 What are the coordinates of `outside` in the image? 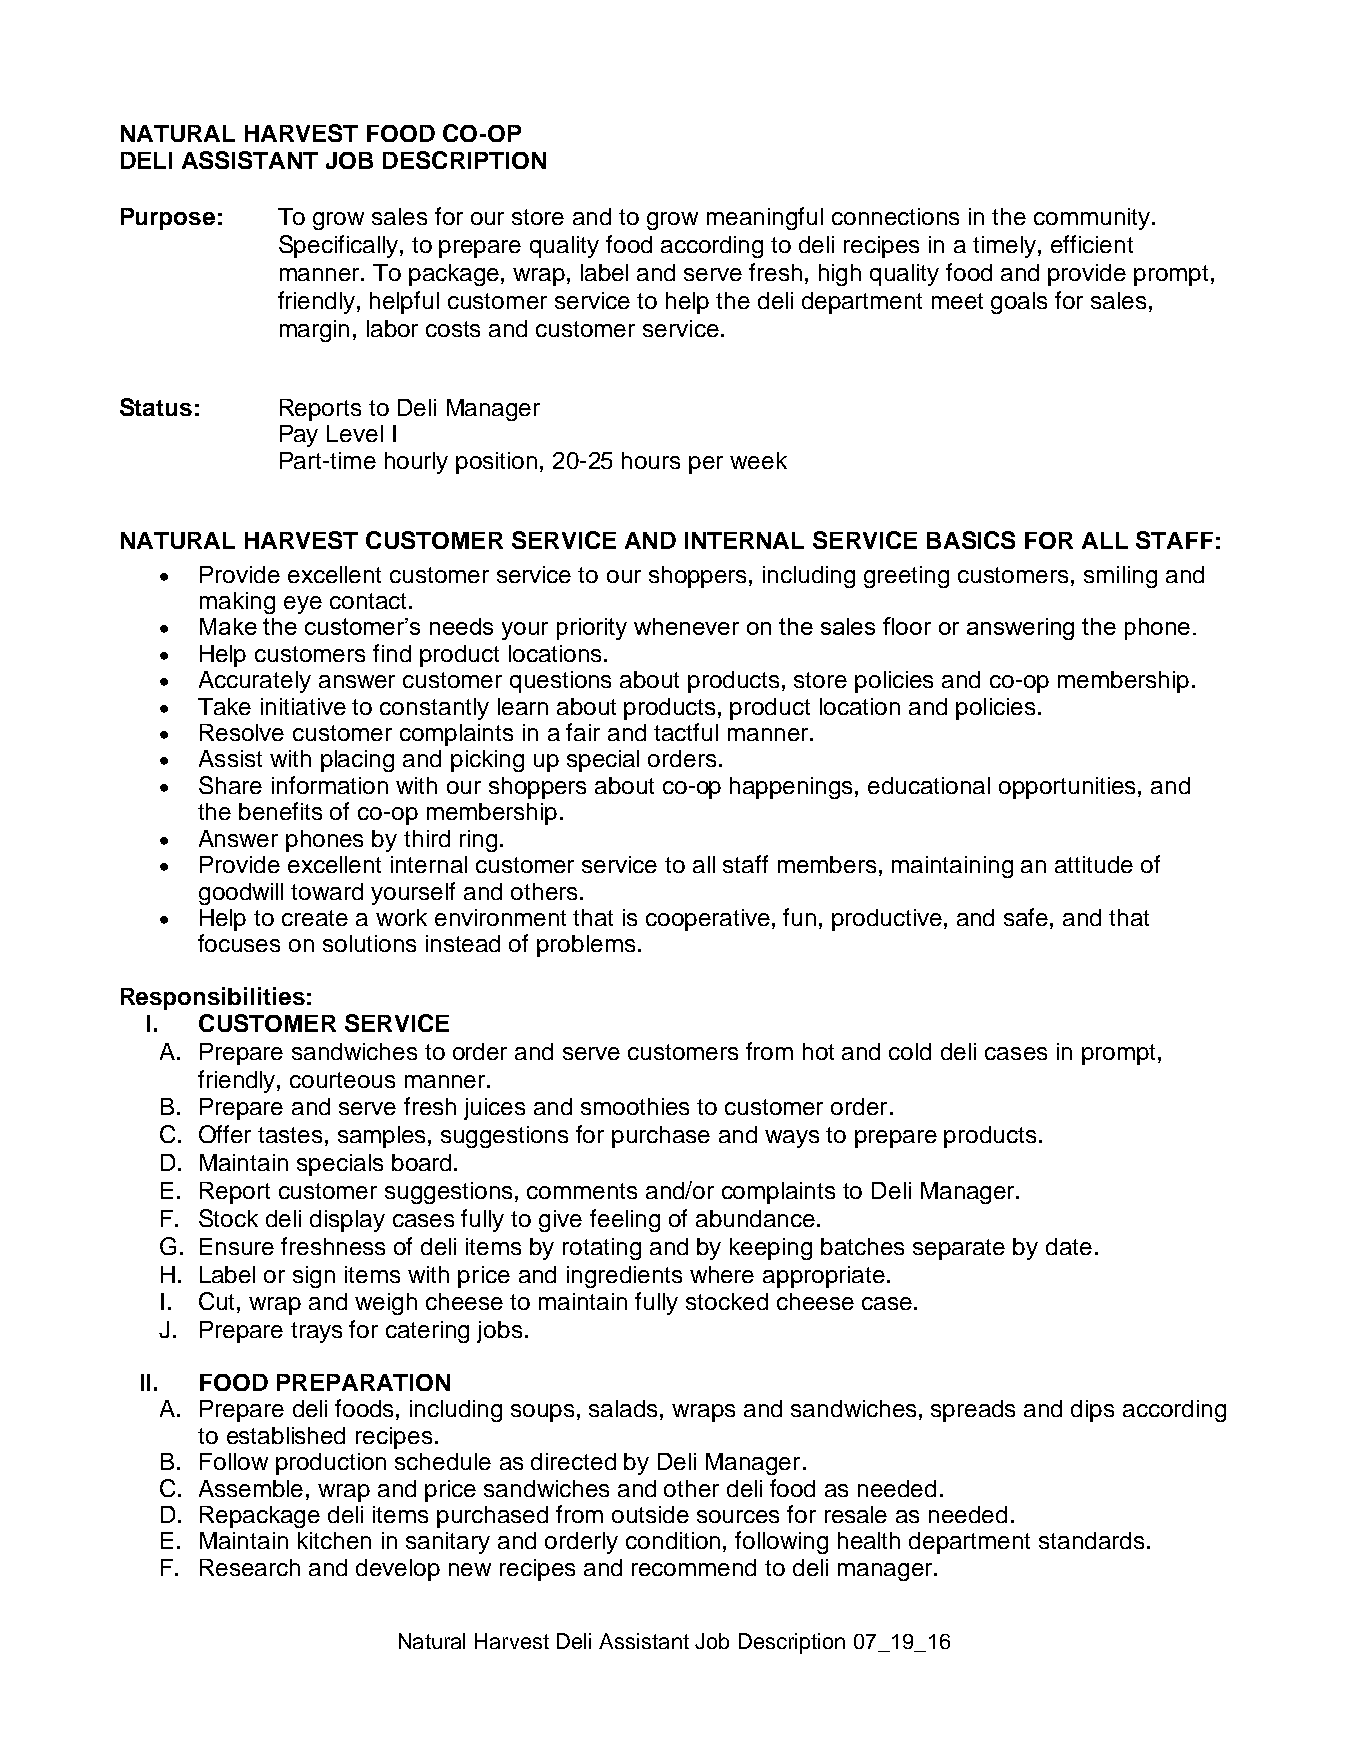 It's located at (650, 1514).
